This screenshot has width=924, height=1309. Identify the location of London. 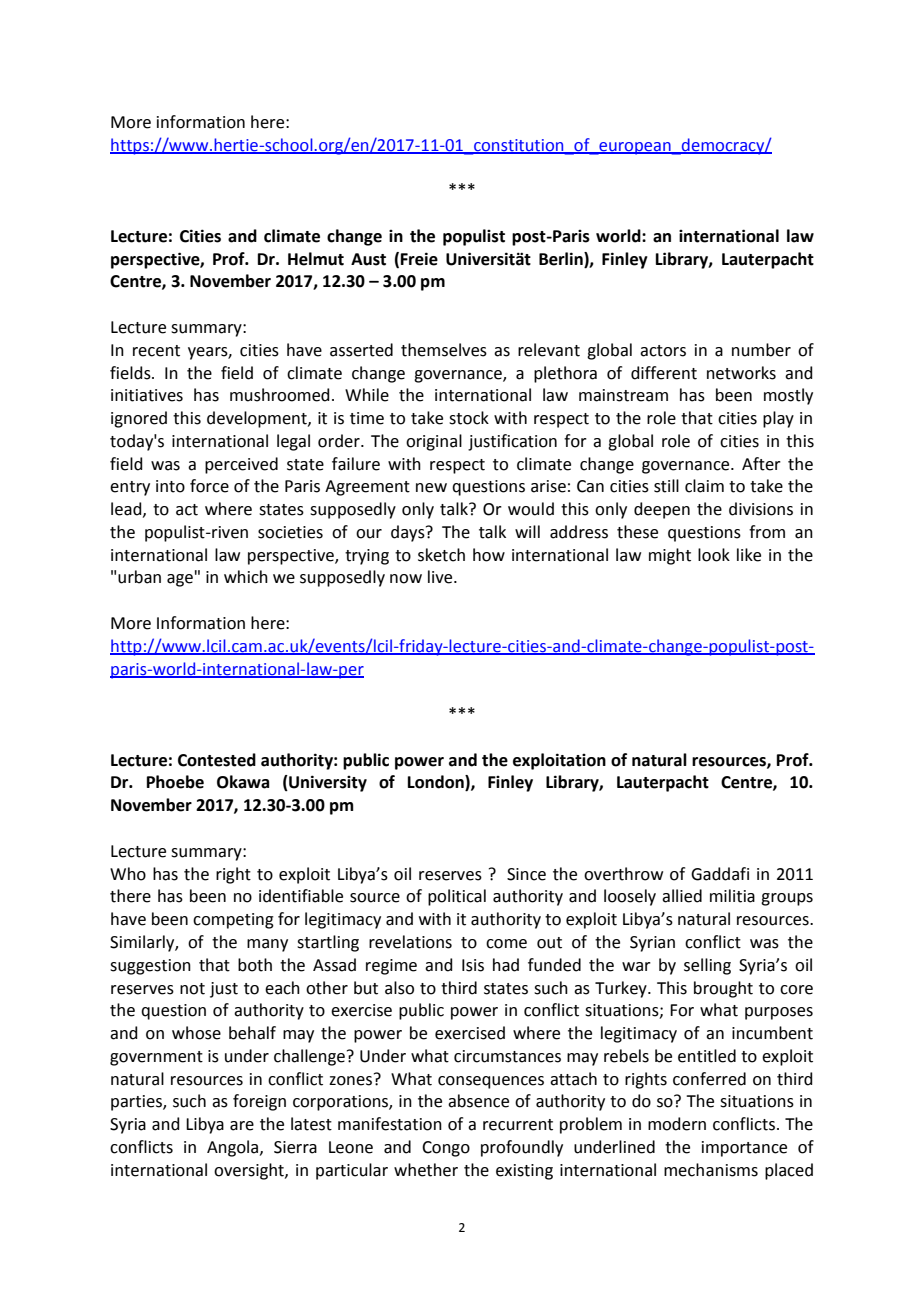
(437, 783).
